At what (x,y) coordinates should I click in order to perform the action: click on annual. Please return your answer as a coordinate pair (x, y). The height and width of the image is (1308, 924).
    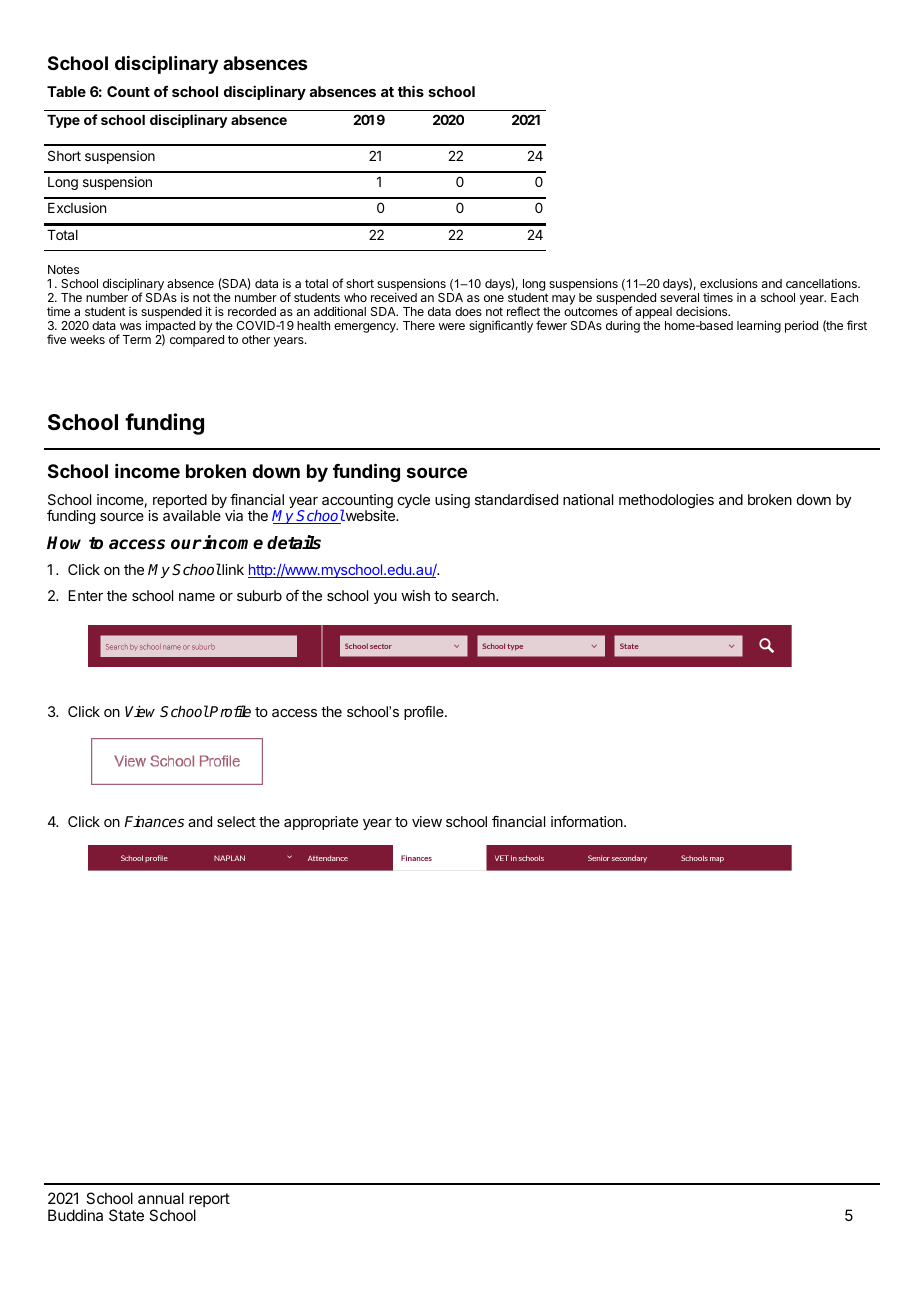
    Looking at the image, I should click on (161, 1198).
